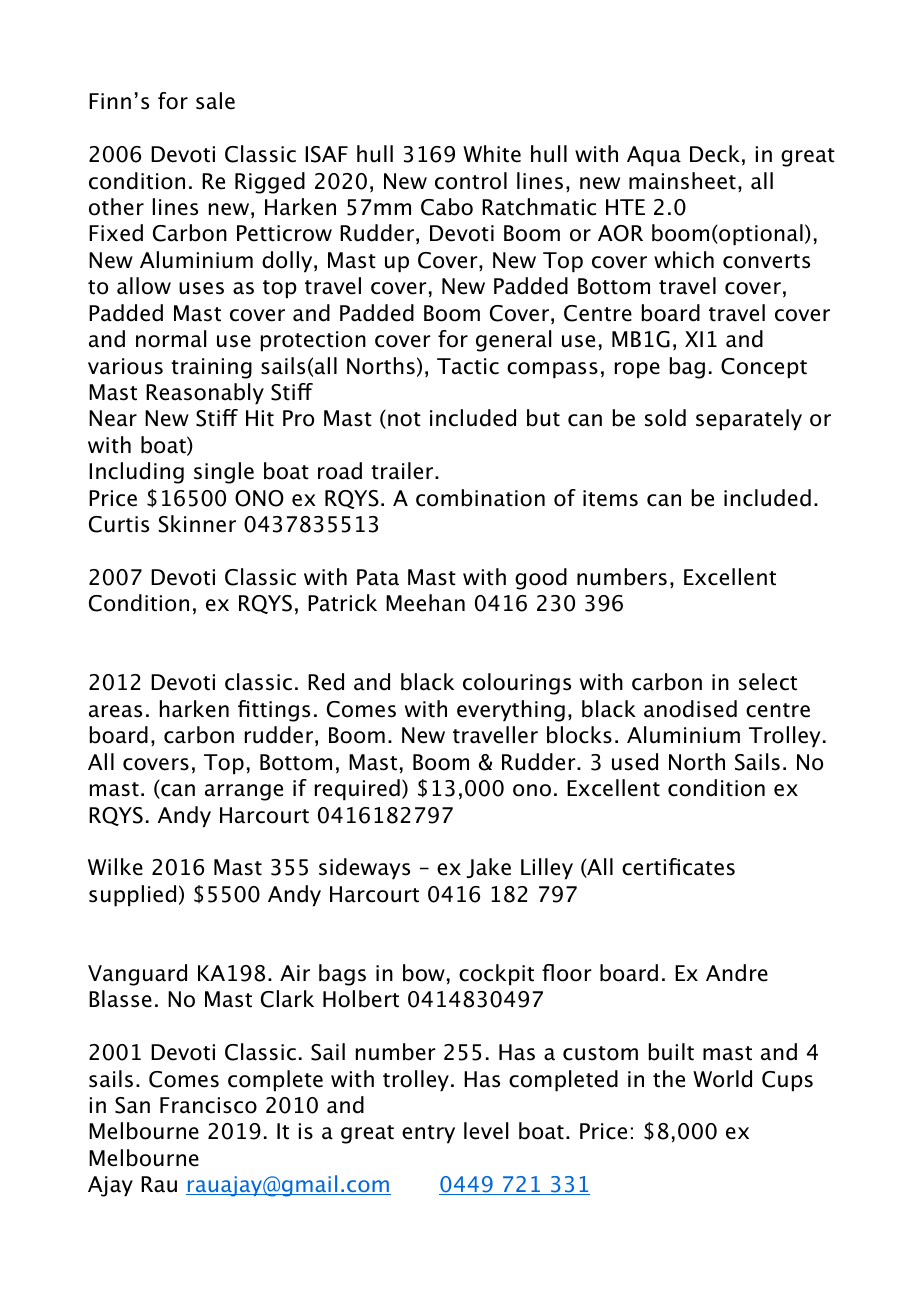 This screenshot has width=924, height=1308. I want to click on World, so click(722, 1079).
